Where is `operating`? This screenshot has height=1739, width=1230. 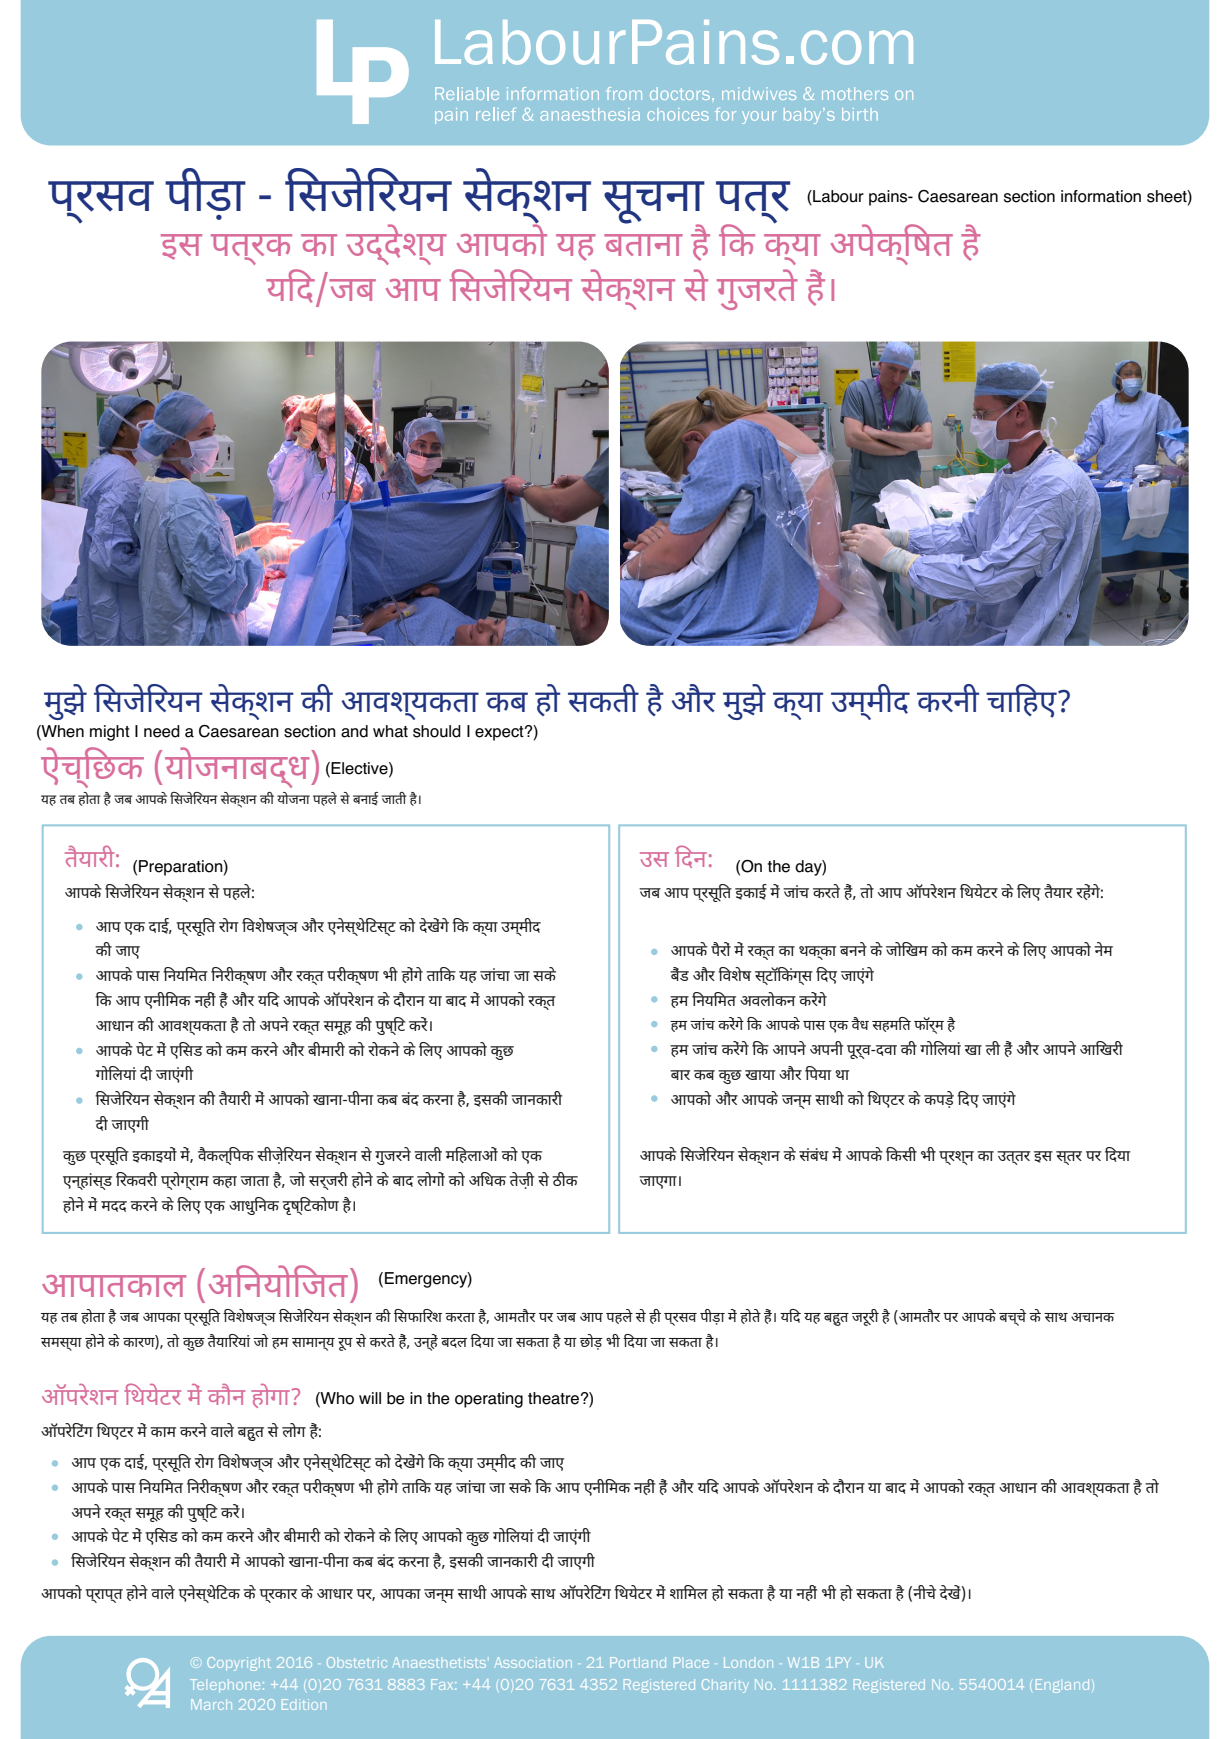 operating is located at coordinates (489, 1400).
